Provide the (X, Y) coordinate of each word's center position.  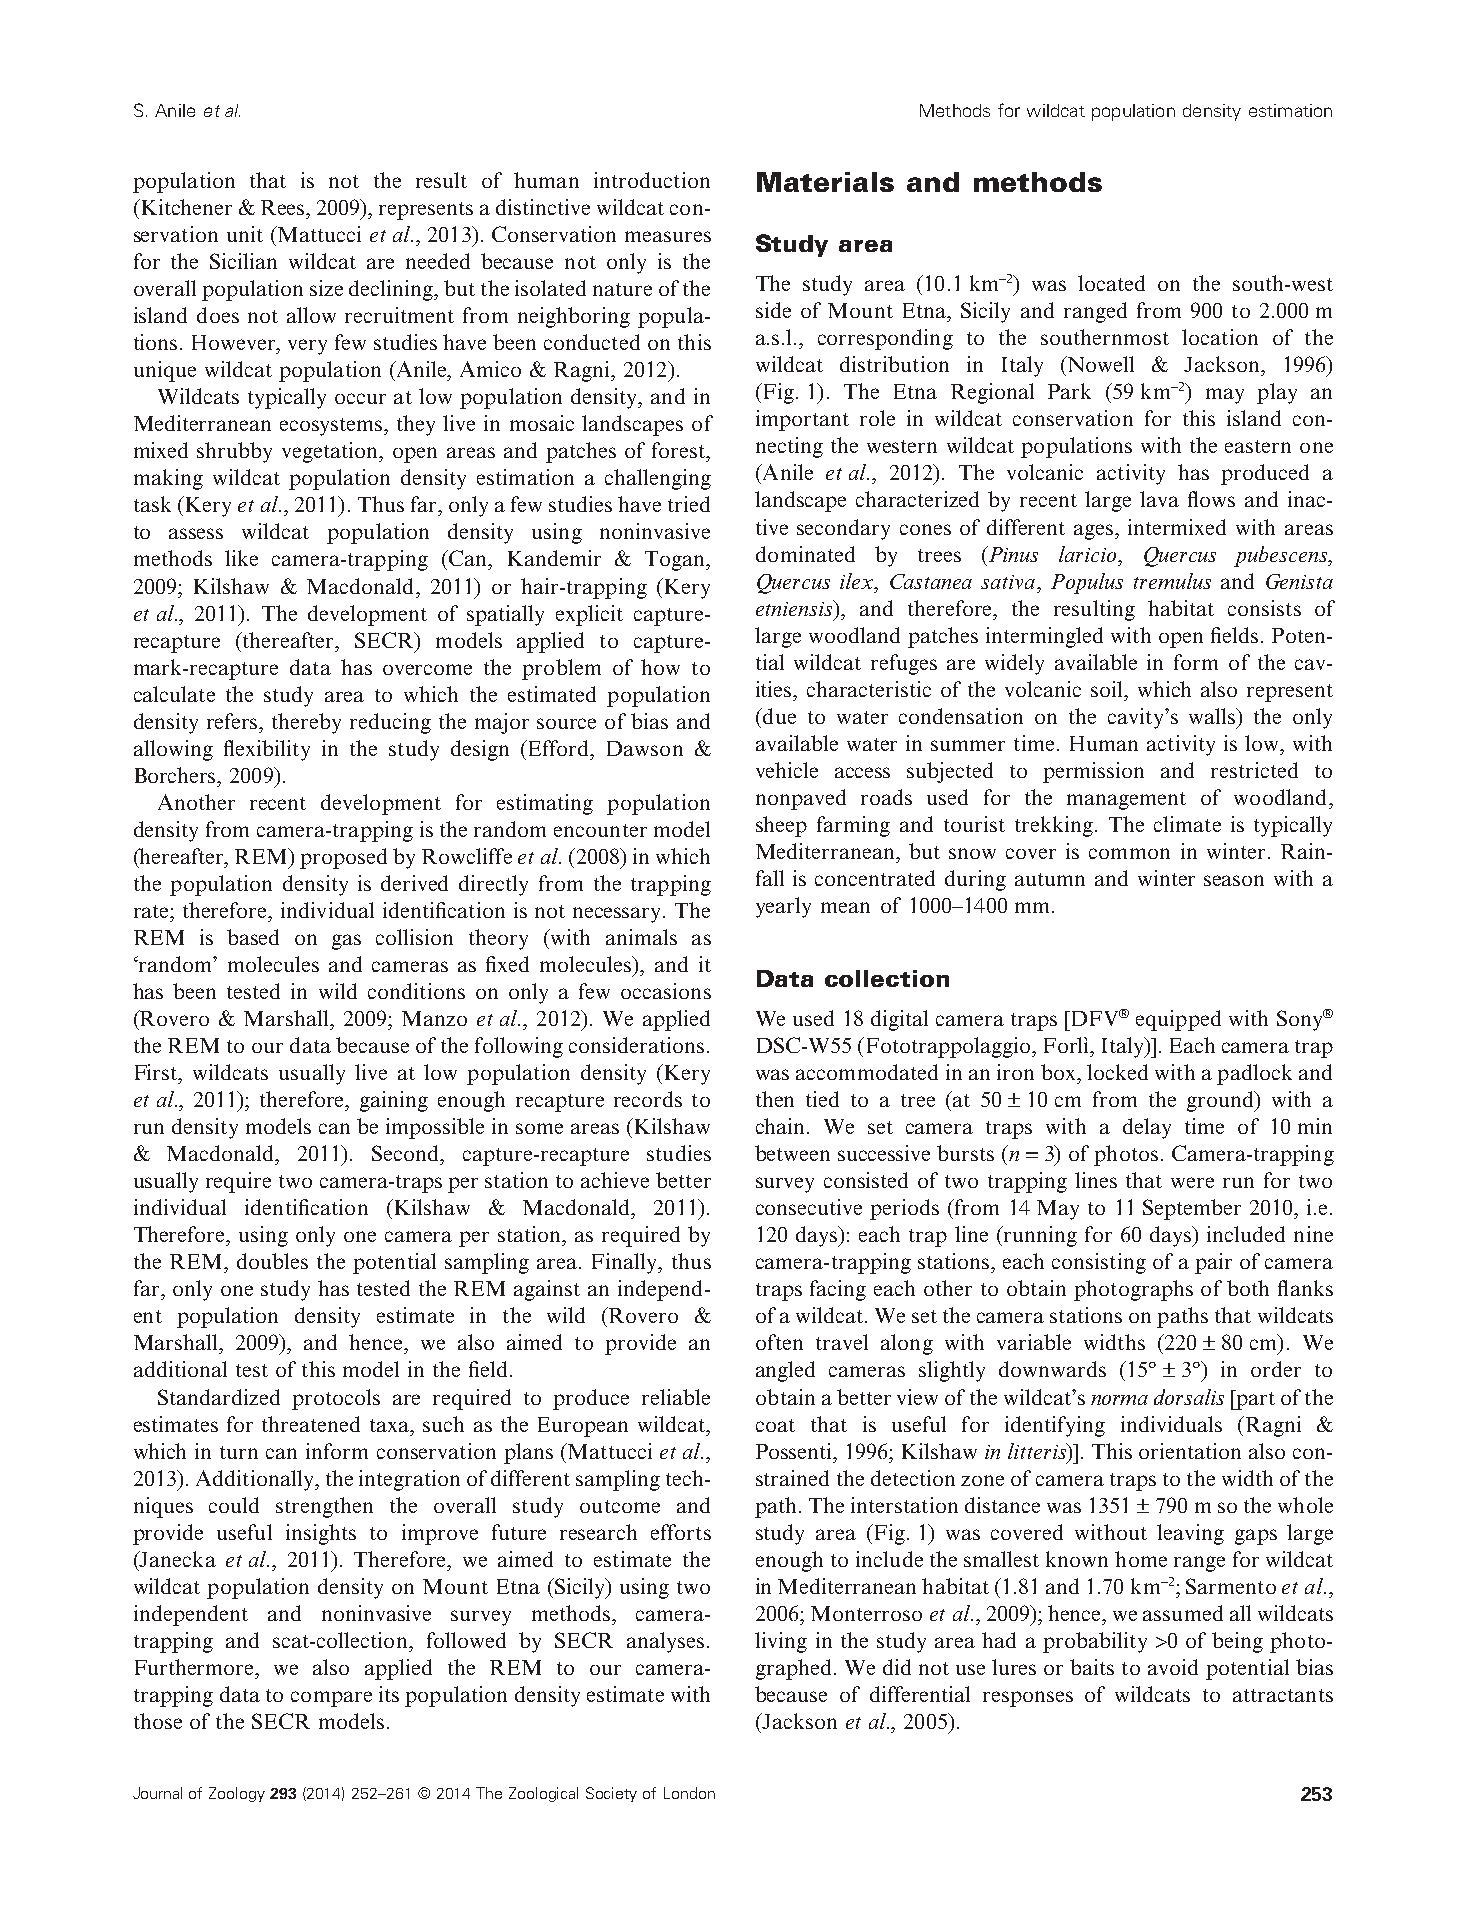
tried (689, 504)
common (1129, 853)
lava (1159, 499)
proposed (343, 858)
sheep (781, 826)
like (241, 558)
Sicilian (243, 261)
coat (775, 1425)
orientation (1190, 1451)
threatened (311, 1424)
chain (782, 1126)
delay (1147, 1128)
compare (331, 1699)
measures (668, 236)
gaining (394, 1101)
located (1111, 283)
